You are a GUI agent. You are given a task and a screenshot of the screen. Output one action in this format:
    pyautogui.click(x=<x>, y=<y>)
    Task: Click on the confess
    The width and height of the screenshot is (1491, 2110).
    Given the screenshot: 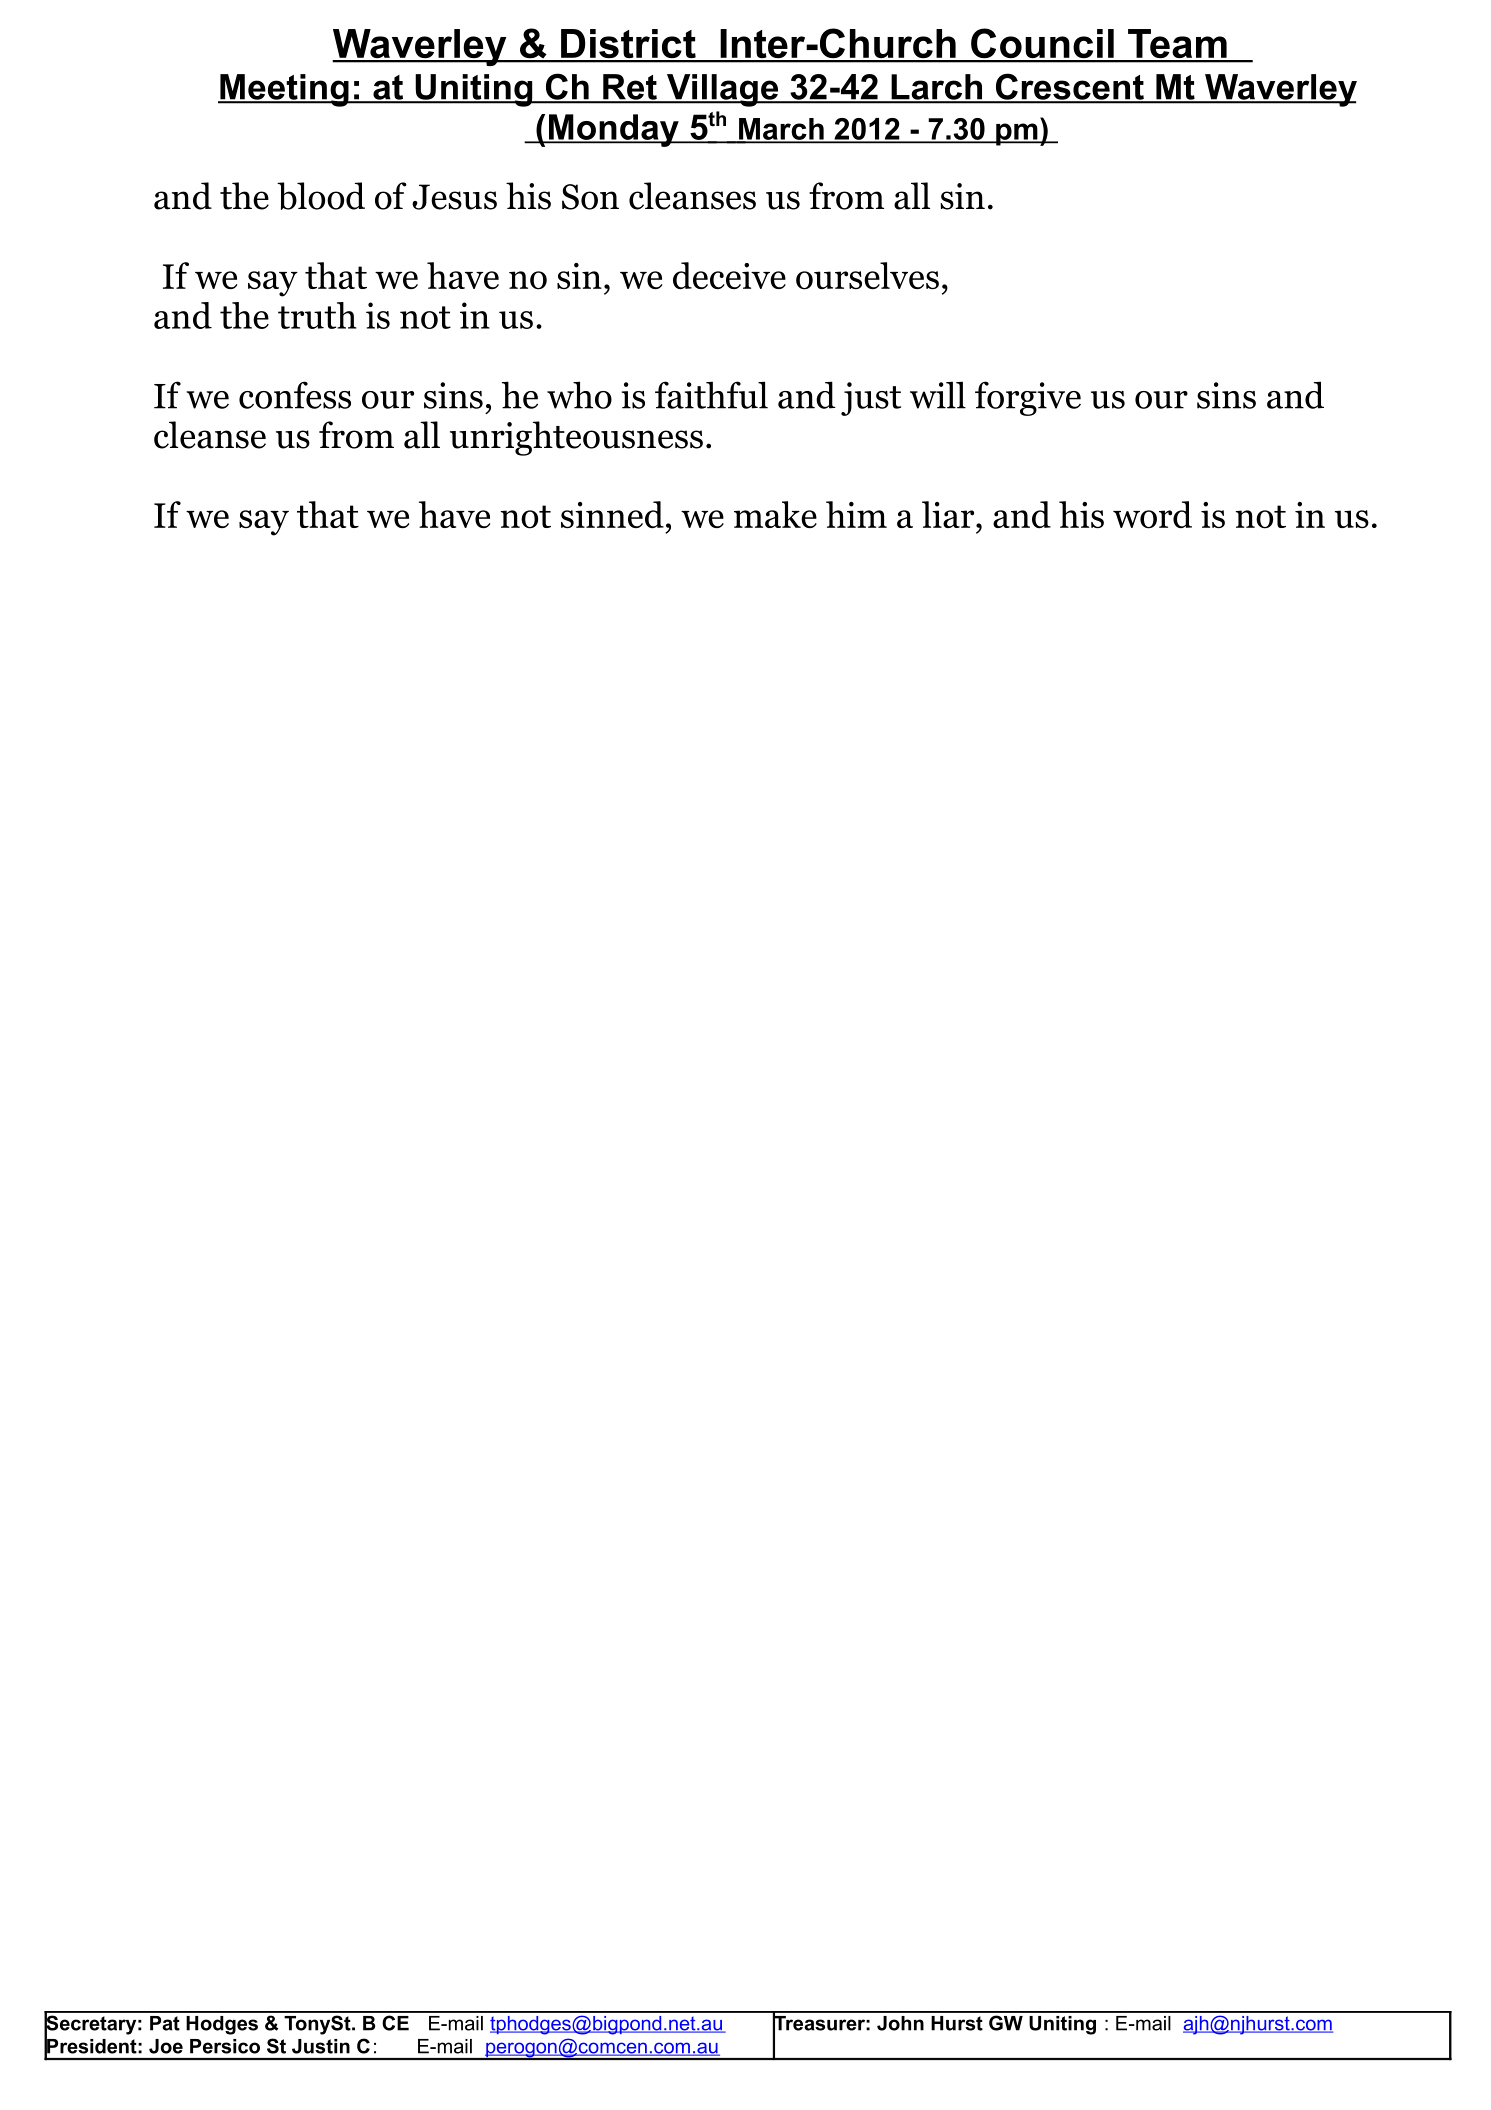 What is the action you would take?
    pyautogui.click(x=295, y=395)
